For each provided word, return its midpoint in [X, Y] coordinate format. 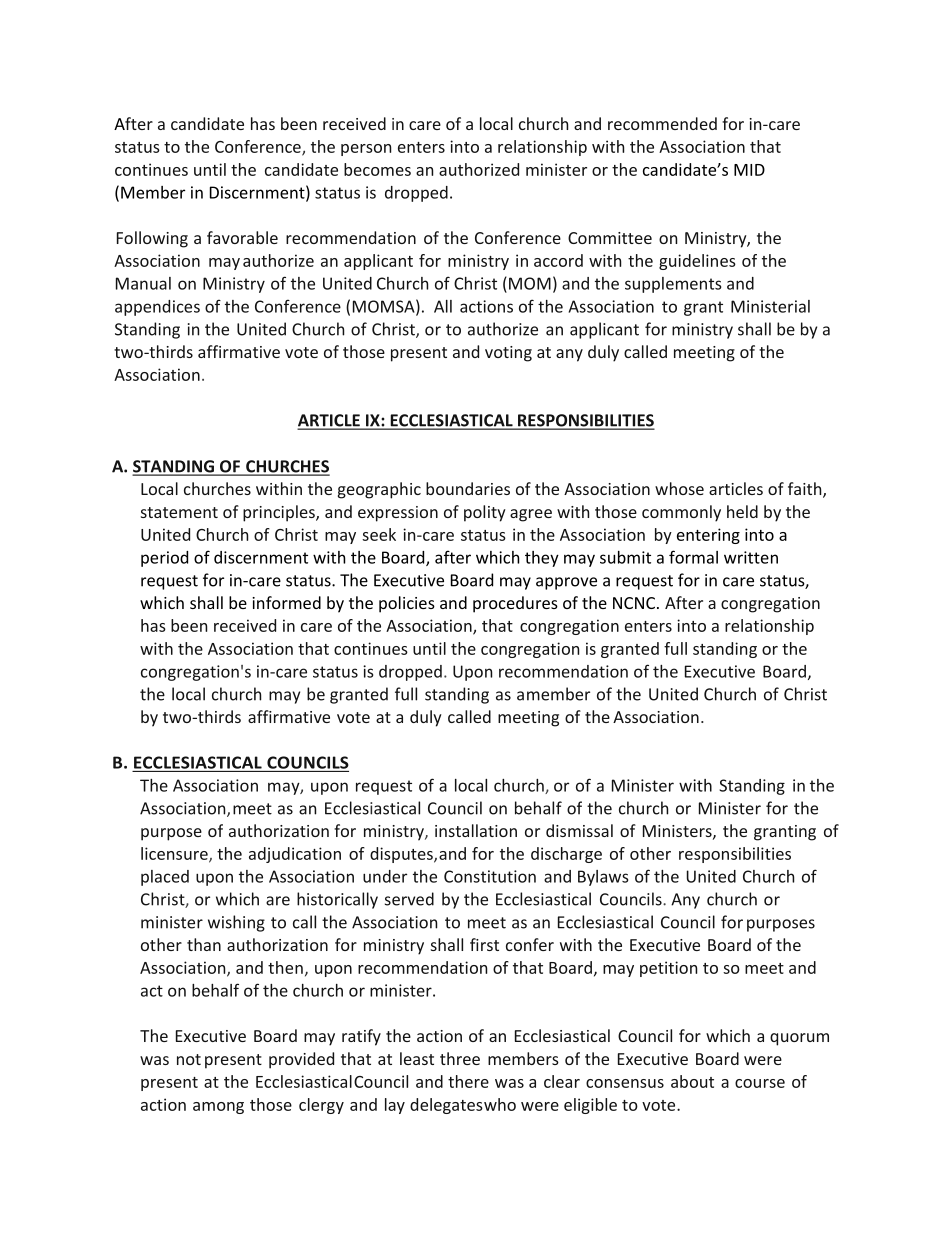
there [468, 1081]
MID [749, 170]
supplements [673, 285]
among [218, 1108]
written [751, 557]
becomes [377, 169]
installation [476, 830]
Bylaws [603, 878]
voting [508, 354]
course [760, 1083]
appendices [157, 308]
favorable [242, 237]
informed [286, 602]
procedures [515, 604]
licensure [175, 854]
